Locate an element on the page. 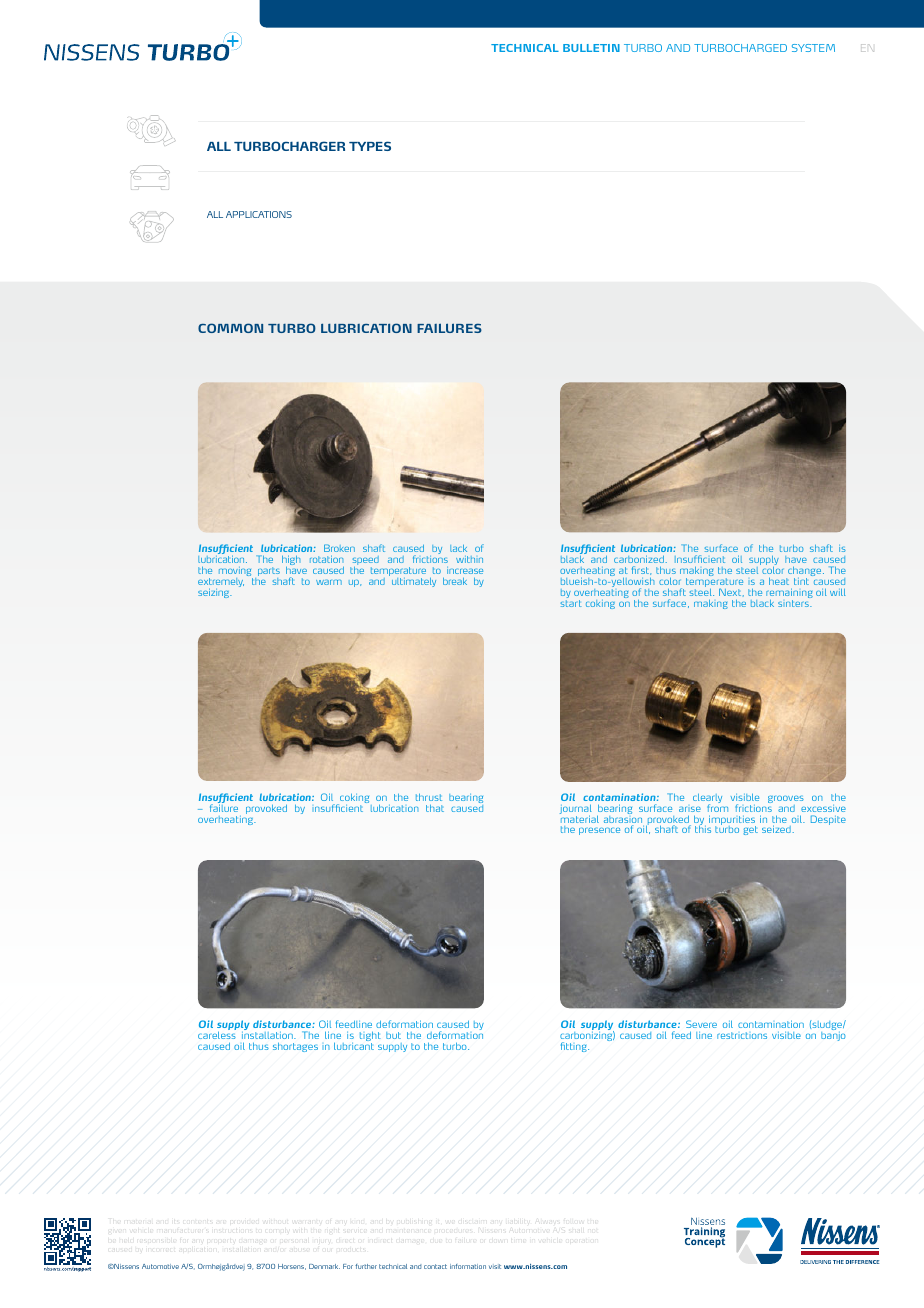 Image resolution: width=924 pixels, height=1308 pixels. visit is located at coordinates (495, 1266).
